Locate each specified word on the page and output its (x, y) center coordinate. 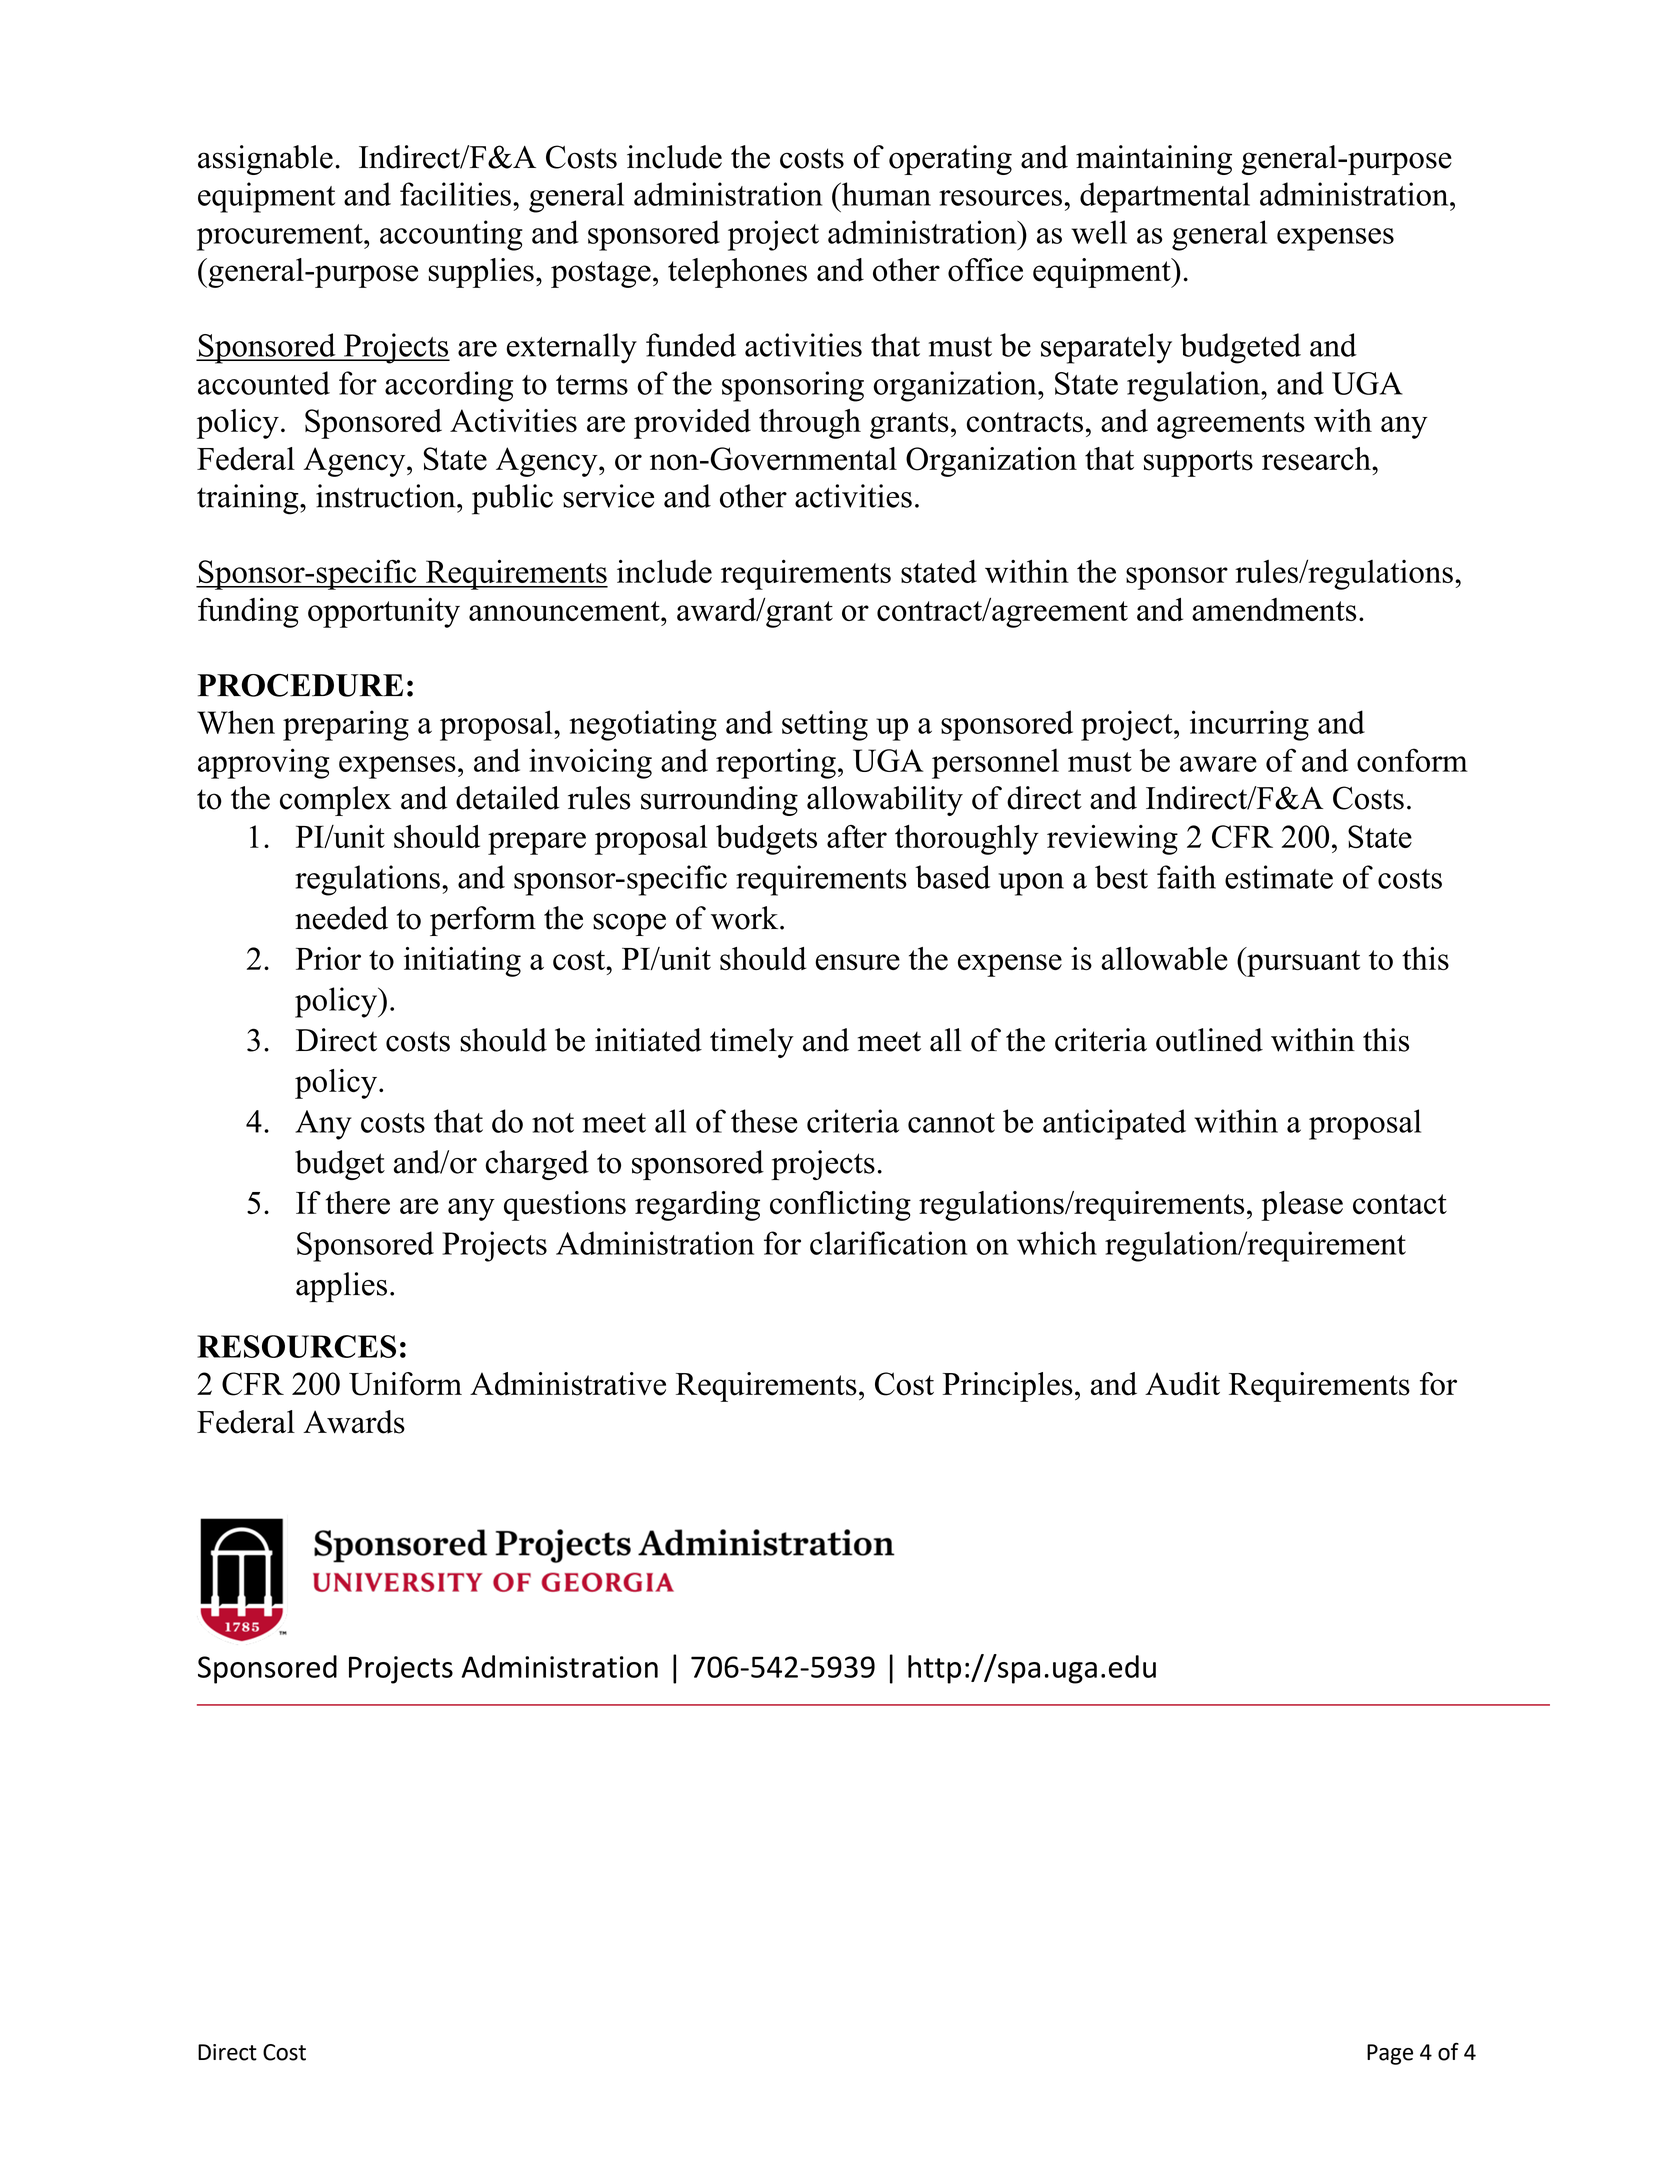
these (764, 1121)
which (1057, 1243)
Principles (1008, 1387)
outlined (1209, 1040)
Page (1390, 2054)
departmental (1165, 197)
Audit (1182, 1384)
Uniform (405, 1384)
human (885, 194)
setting (825, 725)
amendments (1274, 609)
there (358, 1203)
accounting (451, 235)
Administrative (568, 1384)
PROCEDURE (300, 685)
